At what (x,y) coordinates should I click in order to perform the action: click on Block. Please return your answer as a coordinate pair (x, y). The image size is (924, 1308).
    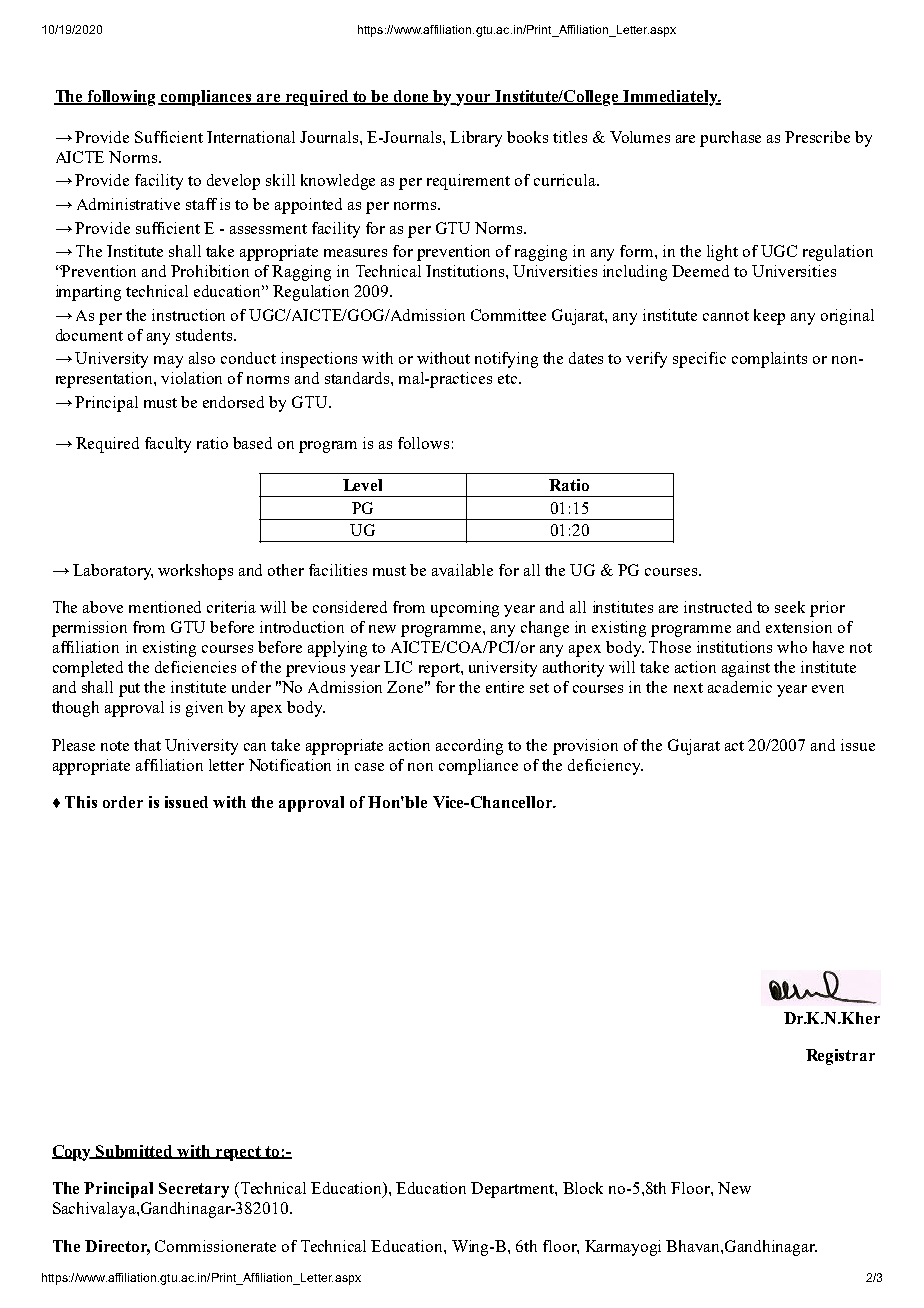
    Looking at the image, I should click on (583, 1188).
